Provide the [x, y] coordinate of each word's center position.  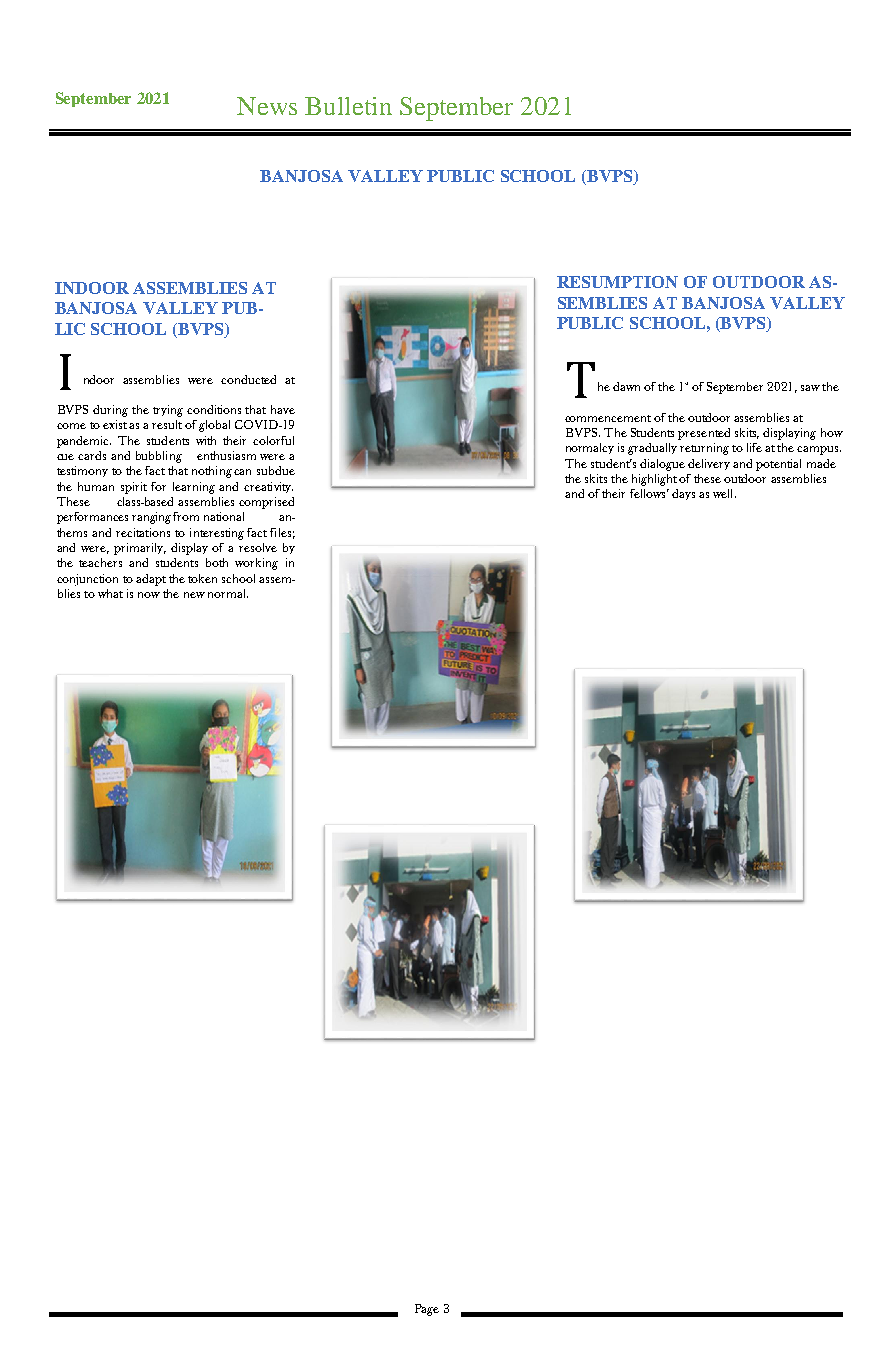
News [267, 106]
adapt [151, 580]
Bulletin [348, 106]
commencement [608, 418]
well [724, 493]
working [256, 564]
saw [810, 388]
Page [427, 1310]
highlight [654, 480]
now [149, 595]
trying [168, 411]
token [202, 578]
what [110, 593]
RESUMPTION [617, 282]
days [683, 494]
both [217, 562]
